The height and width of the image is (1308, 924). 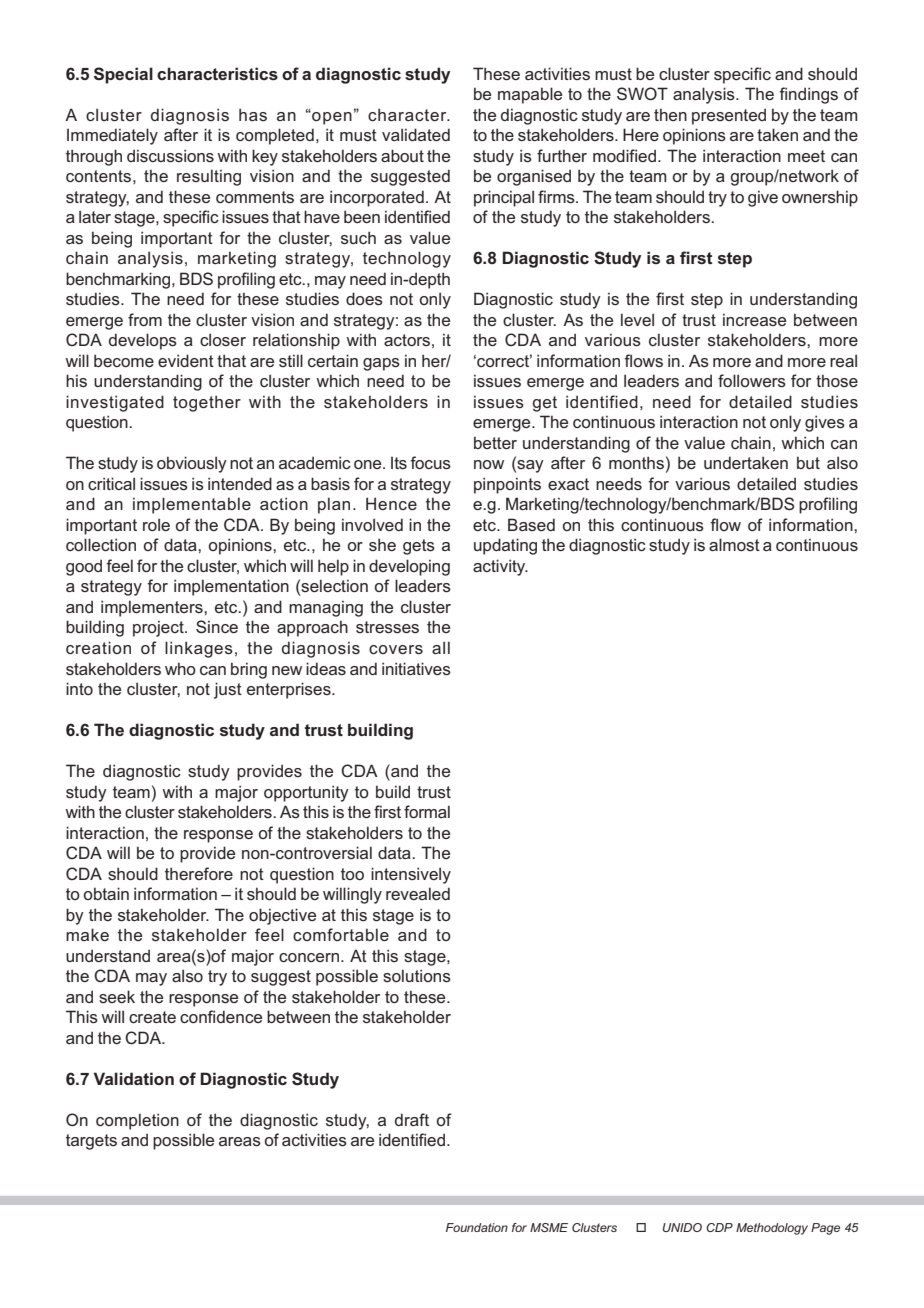 What do you see at coordinates (441, 647) in the image?
I see `all` at bounding box center [441, 647].
